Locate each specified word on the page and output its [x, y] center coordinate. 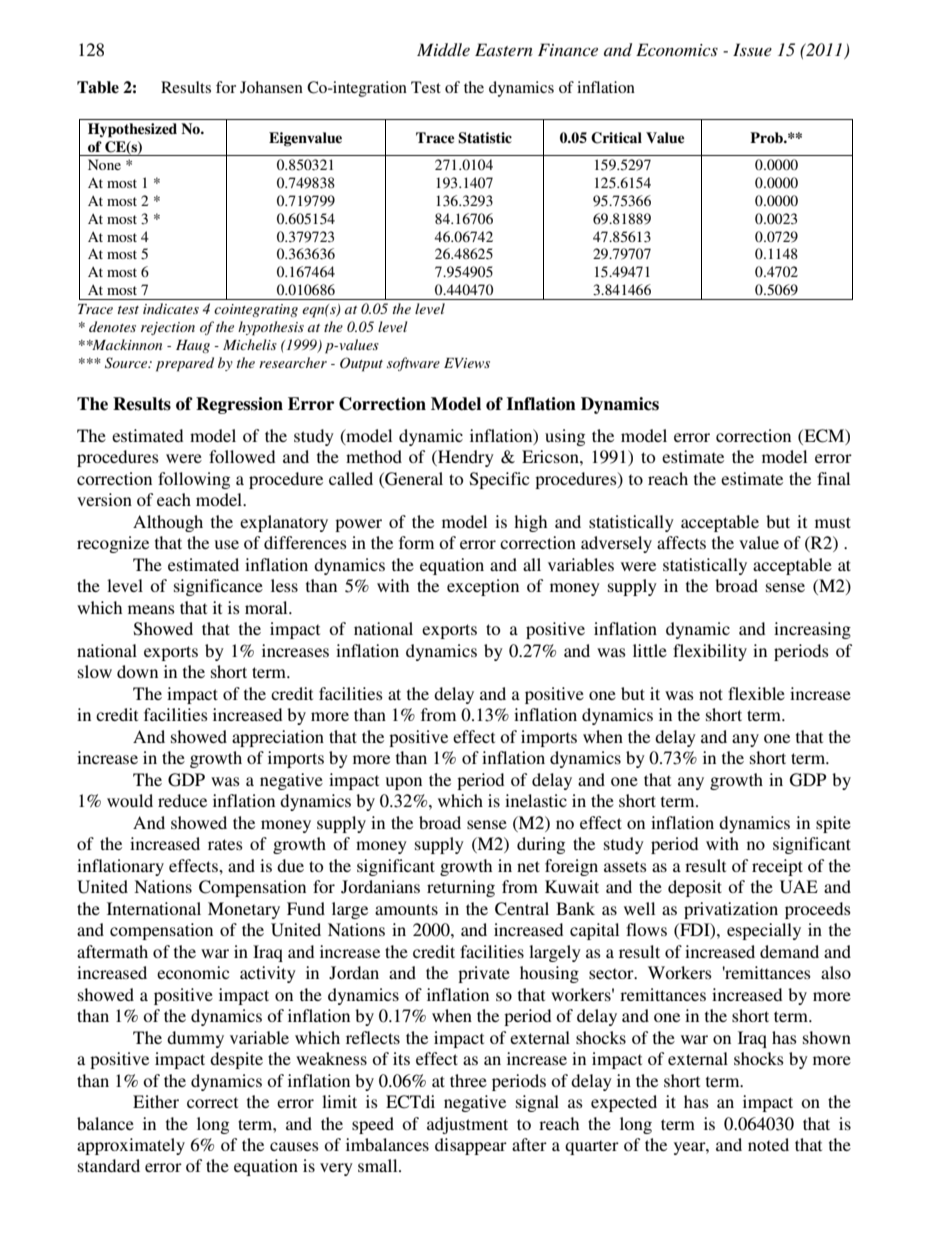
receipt [777, 867]
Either [156, 1101]
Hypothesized [132, 130]
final [833, 478]
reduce [182, 800]
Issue [752, 49]
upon [404, 783]
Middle [443, 49]
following [194, 480]
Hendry [465, 458]
